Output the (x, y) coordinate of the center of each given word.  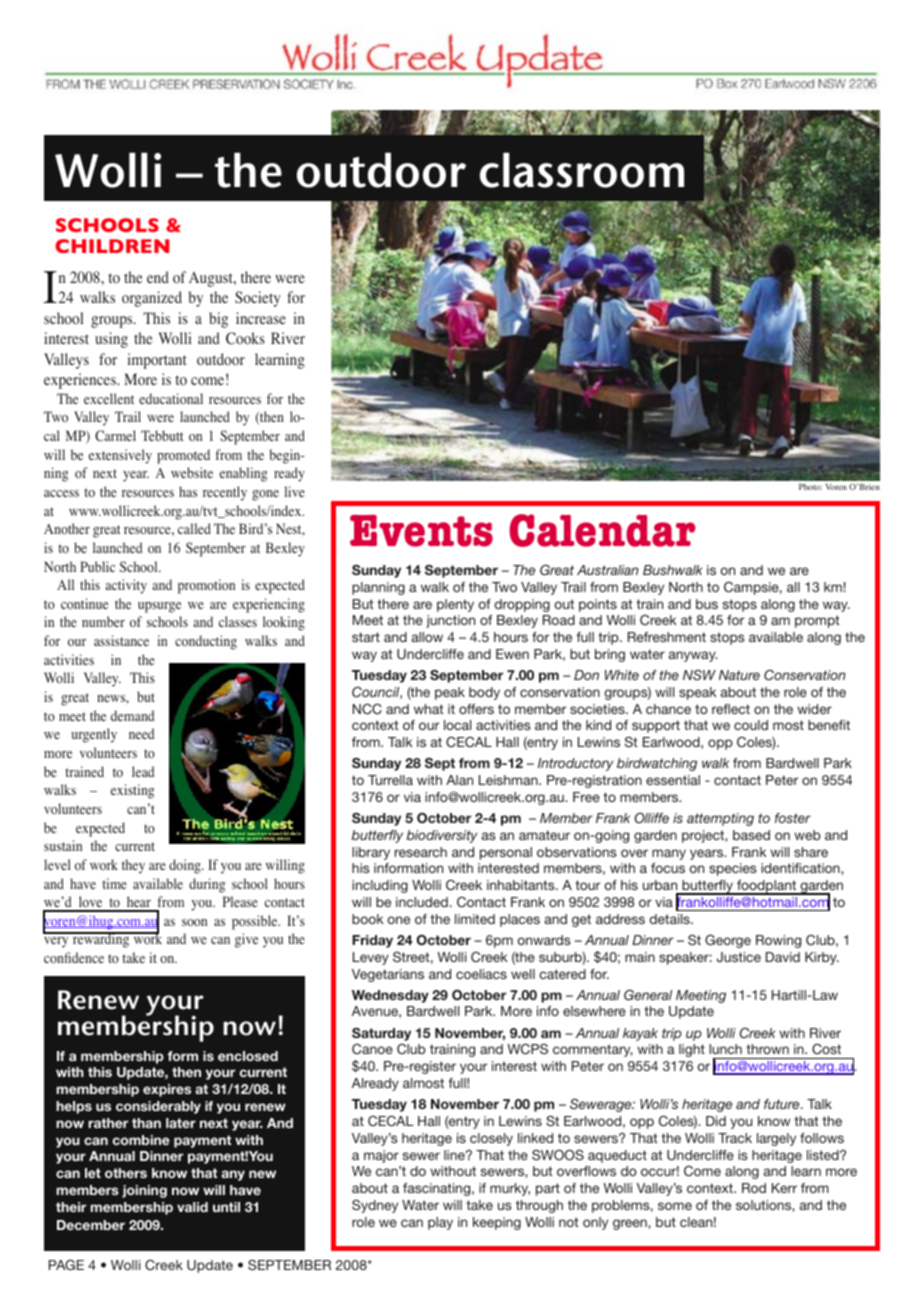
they (133, 866)
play (440, 1223)
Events (421, 531)
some (675, 1206)
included (422, 902)
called (194, 528)
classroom (582, 170)
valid (192, 1207)
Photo (810, 487)
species (733, 869)
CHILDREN (112, 246)
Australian (607, 570)
